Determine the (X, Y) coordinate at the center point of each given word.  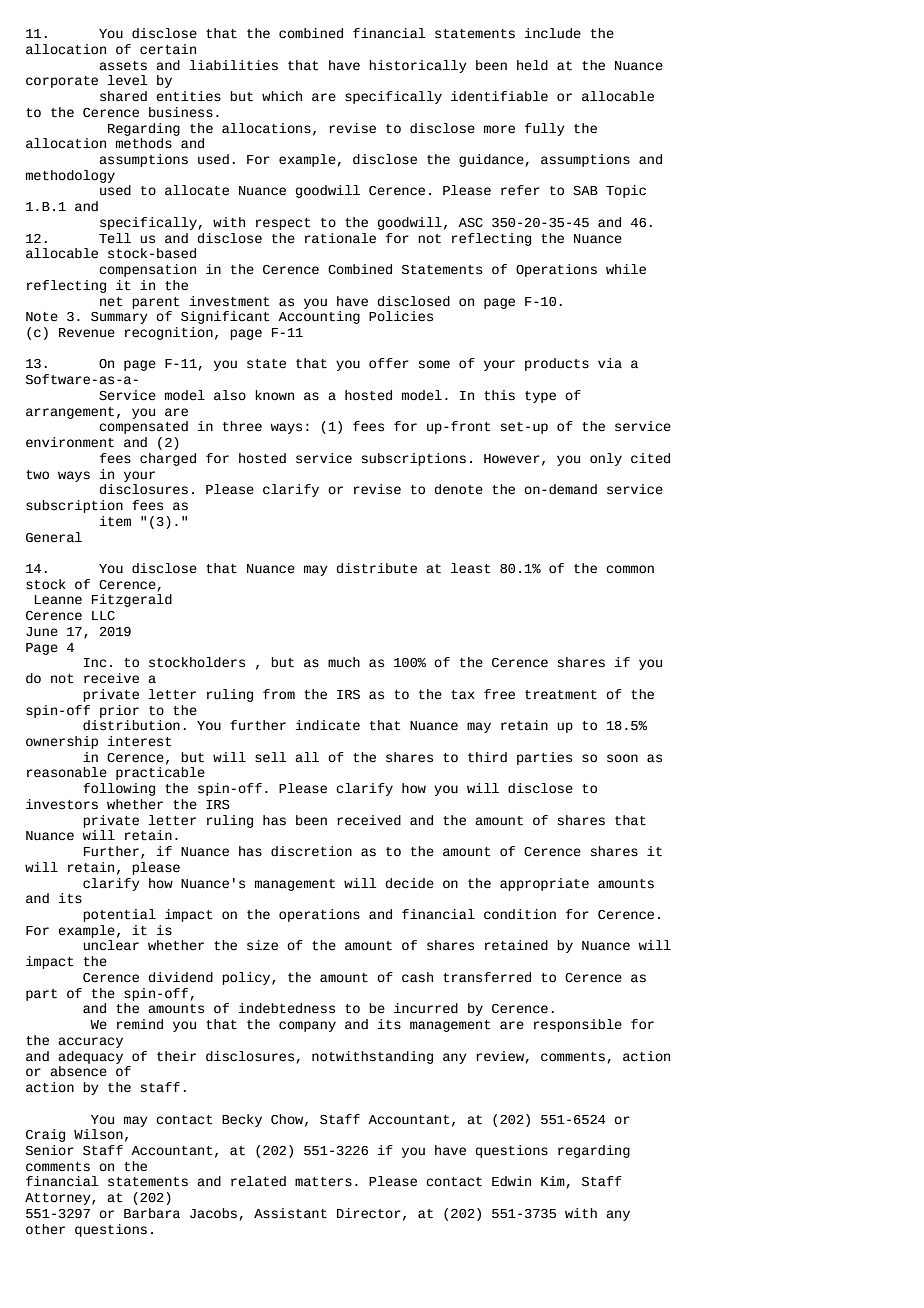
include (553, 33)
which (282, 96)
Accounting (319, 317)
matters (323, 1182)
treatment (561, 695)
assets (123, 66)
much (344, 662)
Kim (553, 1181)
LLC (103, 616)
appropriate (544, 884)
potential (119, 915)
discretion (311, 851)
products (557, 364)
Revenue (87, 333)
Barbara (152, 1213)
